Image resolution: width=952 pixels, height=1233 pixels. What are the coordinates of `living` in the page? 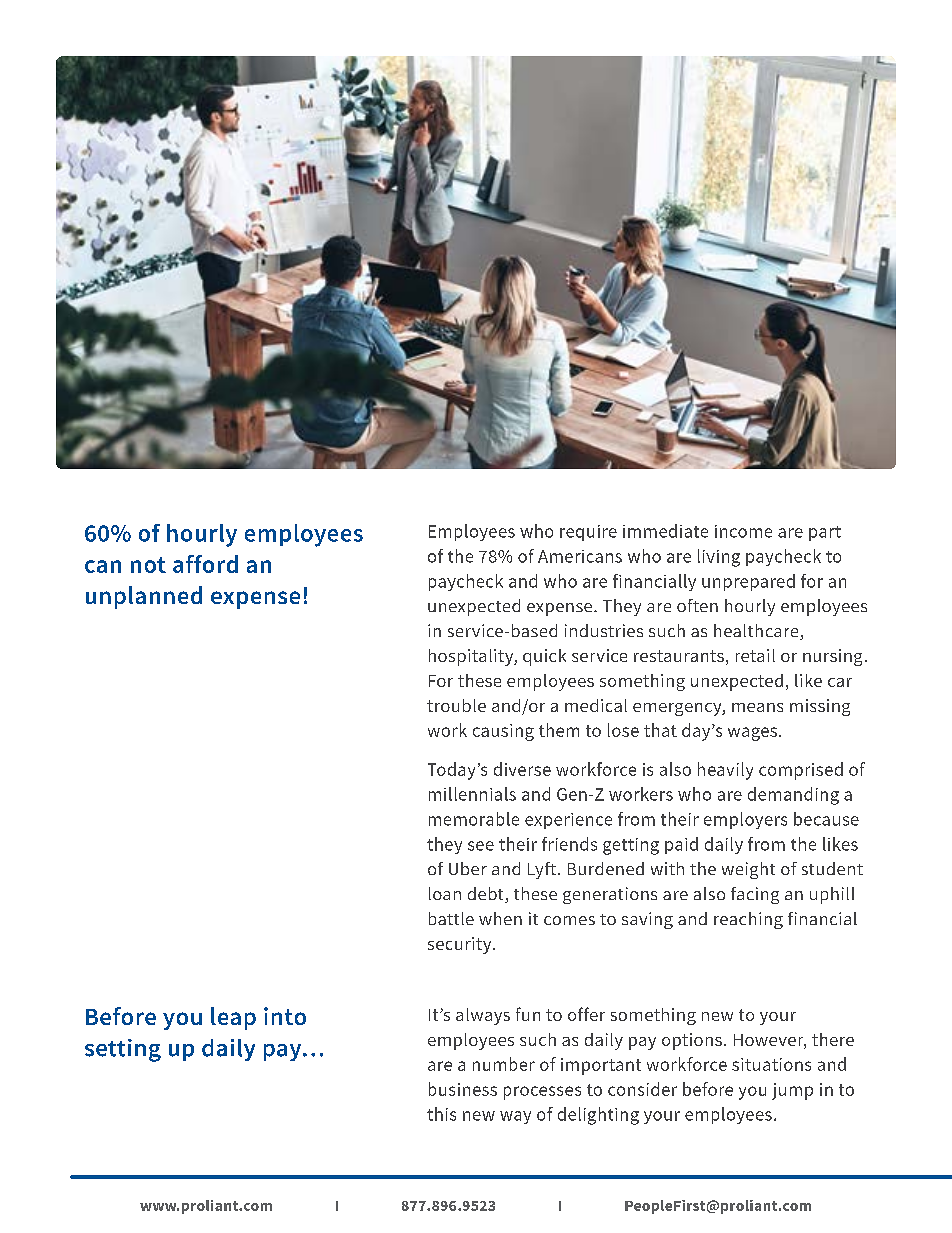 It's located at (719, 558).
